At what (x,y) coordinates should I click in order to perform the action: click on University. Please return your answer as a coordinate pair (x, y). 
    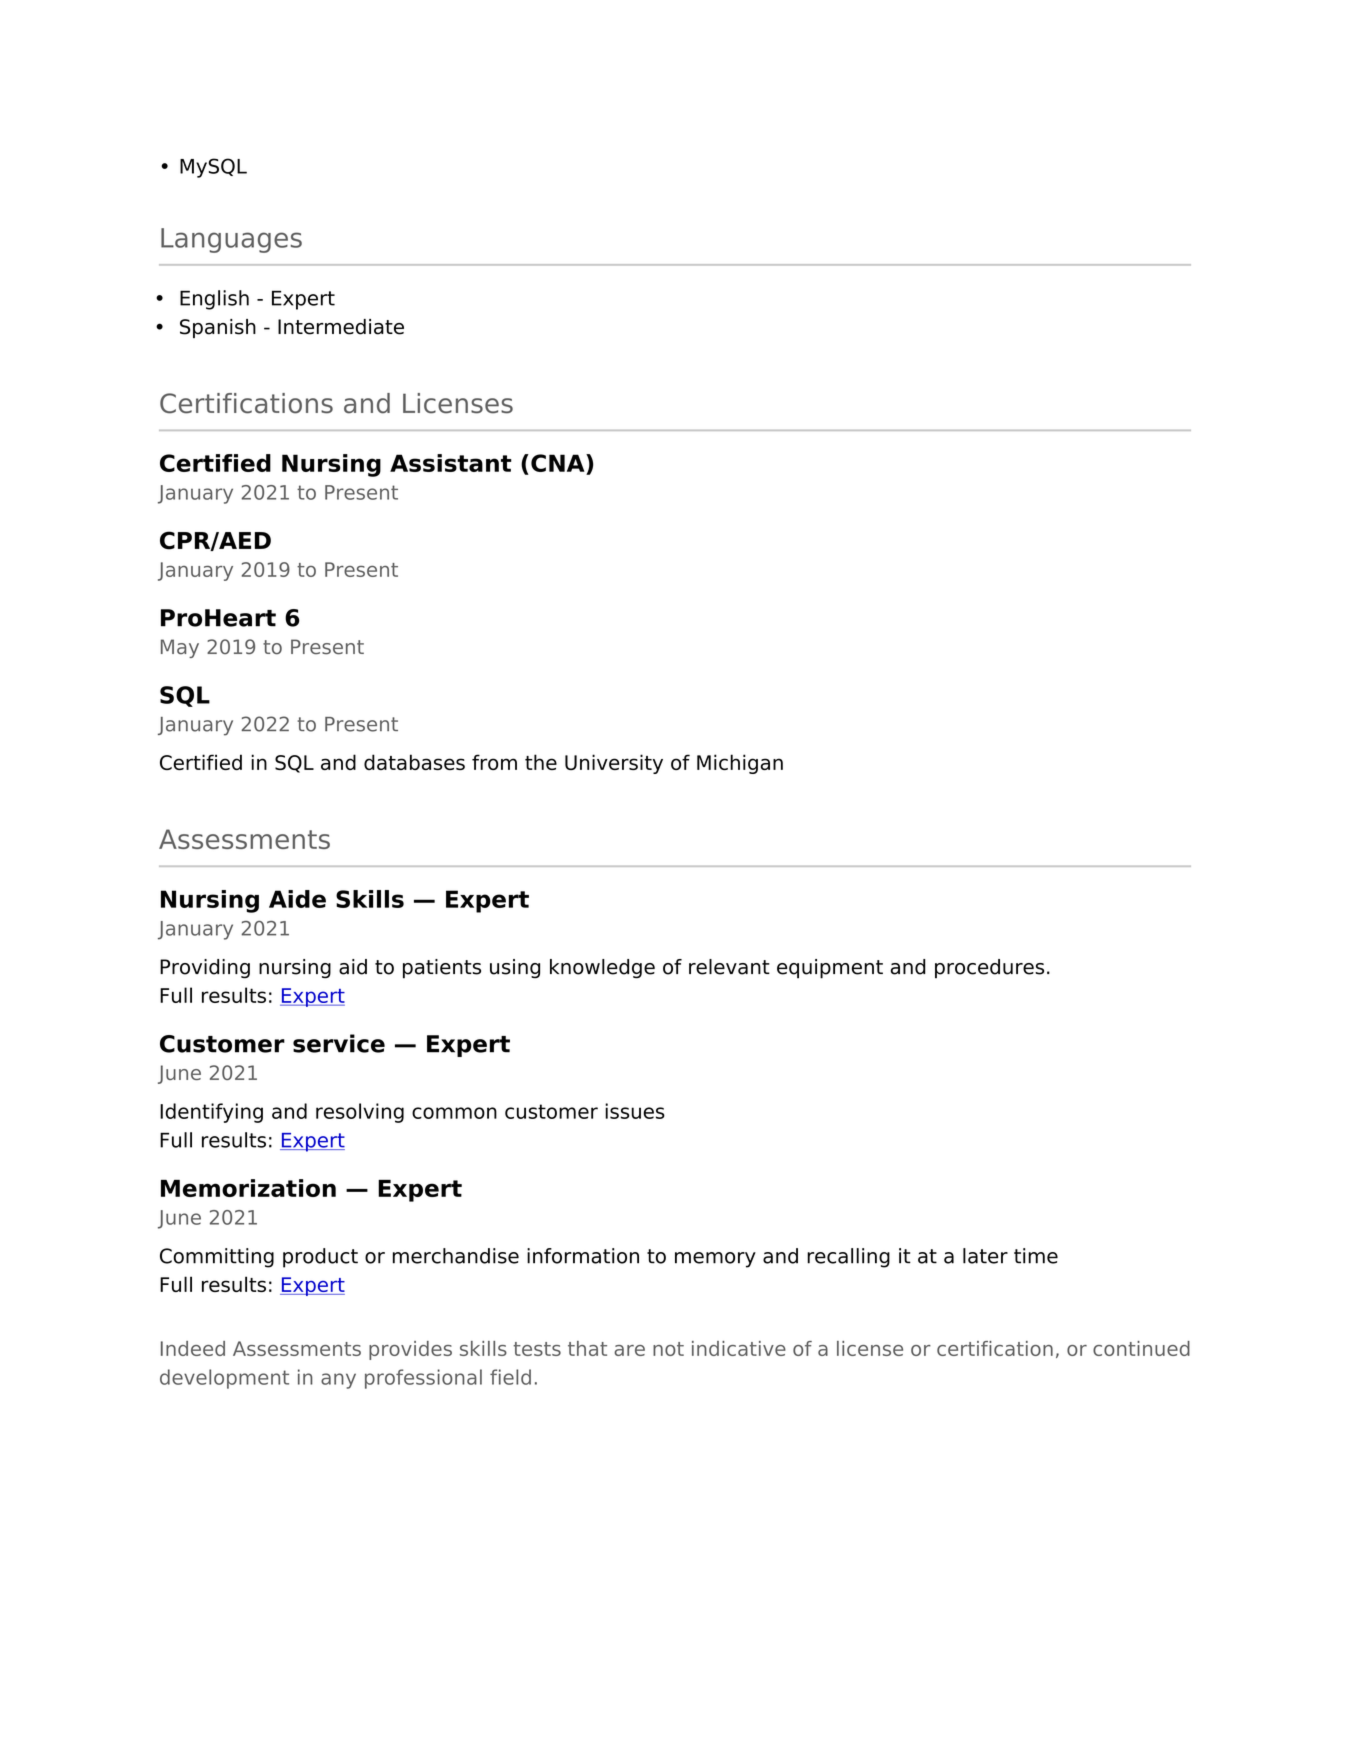
    Looking at the image, I should click on (614, 764).
